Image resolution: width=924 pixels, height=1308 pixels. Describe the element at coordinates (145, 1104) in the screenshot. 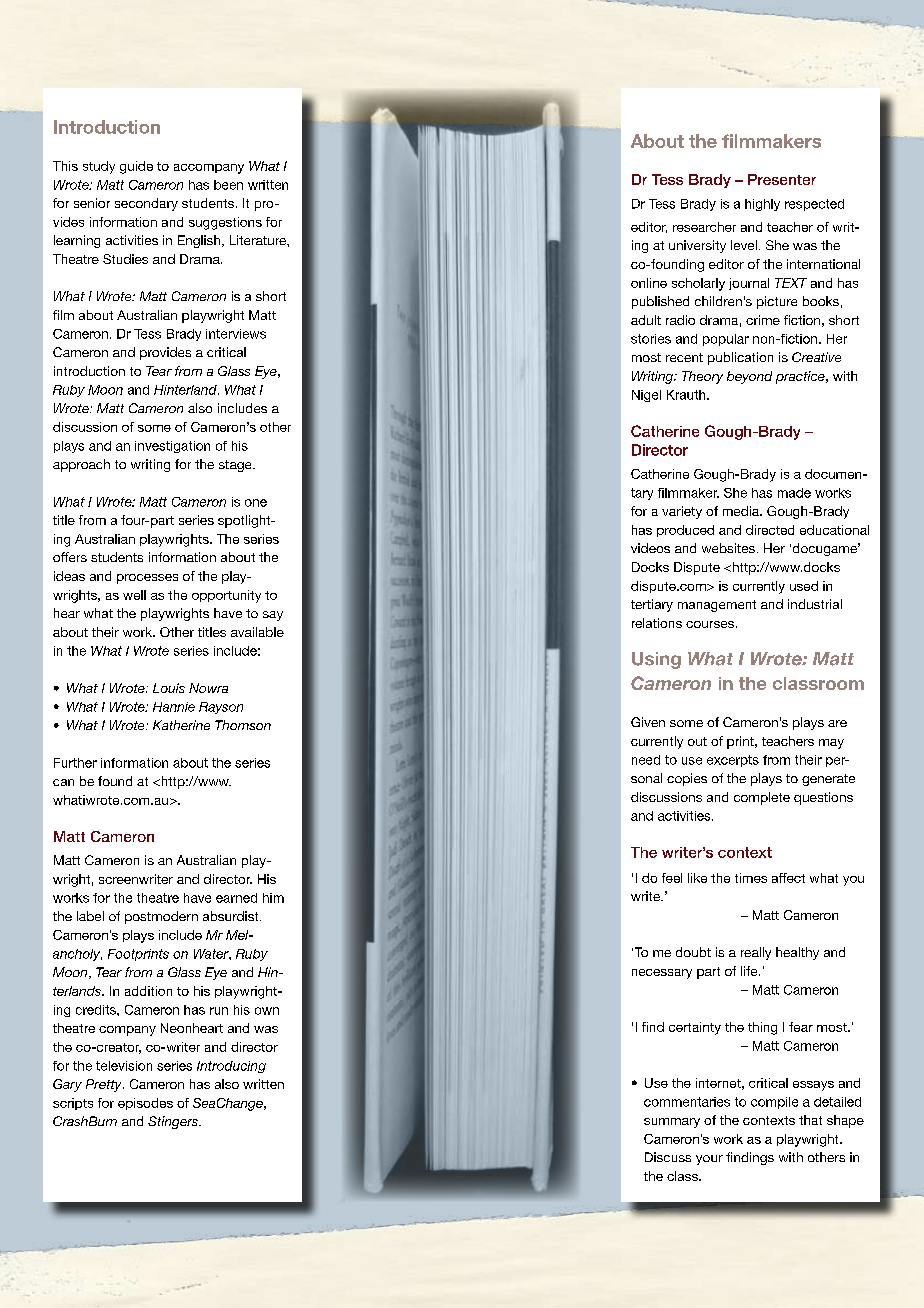

I see `episodes` at that location.
